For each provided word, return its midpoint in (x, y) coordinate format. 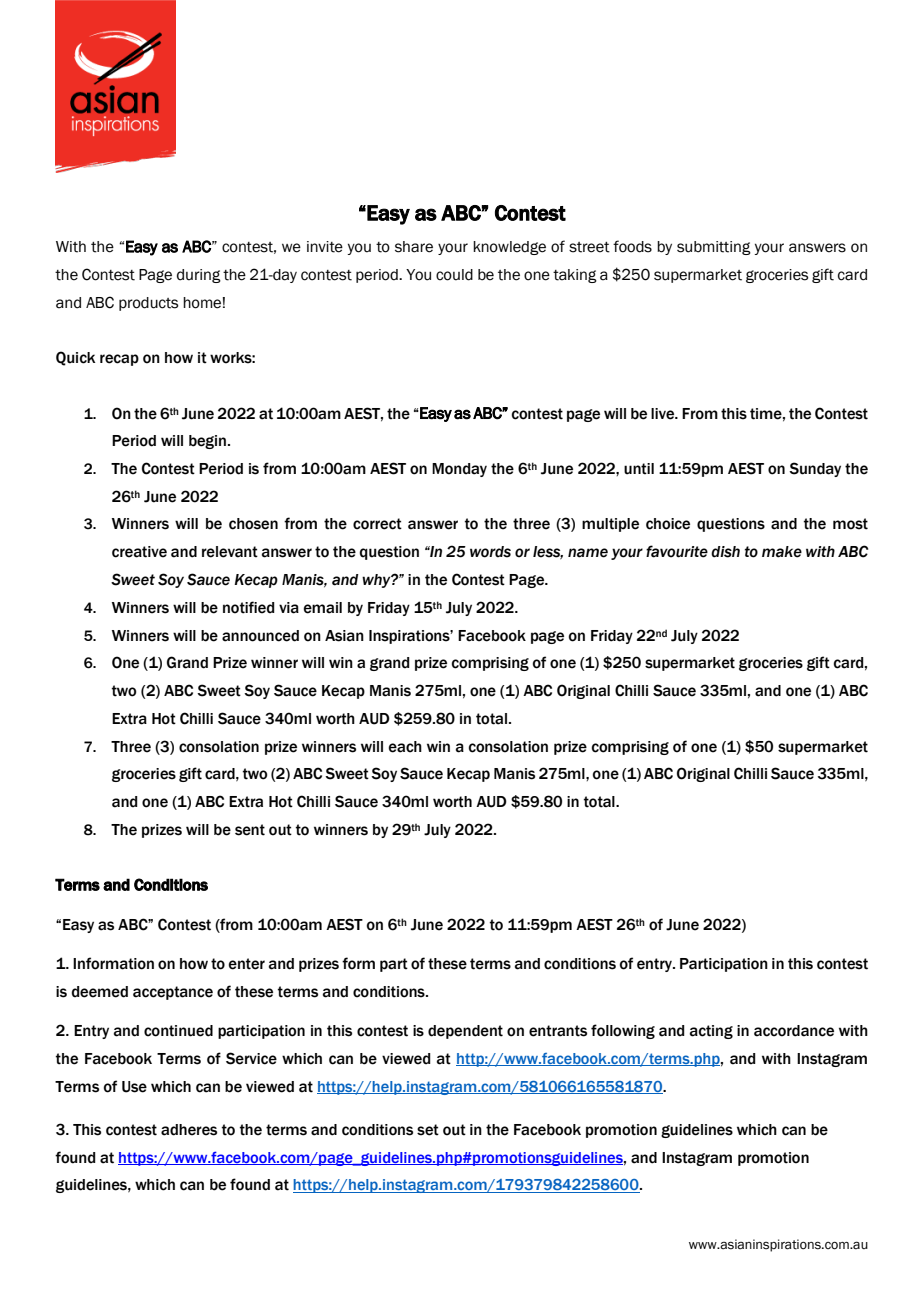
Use (134, 1087)
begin (207, 442)
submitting (714, 248)
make (782, 552)
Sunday (815, 469)
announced (260, 636)
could (454, 275)
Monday (459, 470)
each (405, 747)
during (199, 276)
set (428, 1130)
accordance (794, 1031)
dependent (465, 1032)
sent (250, 830)
